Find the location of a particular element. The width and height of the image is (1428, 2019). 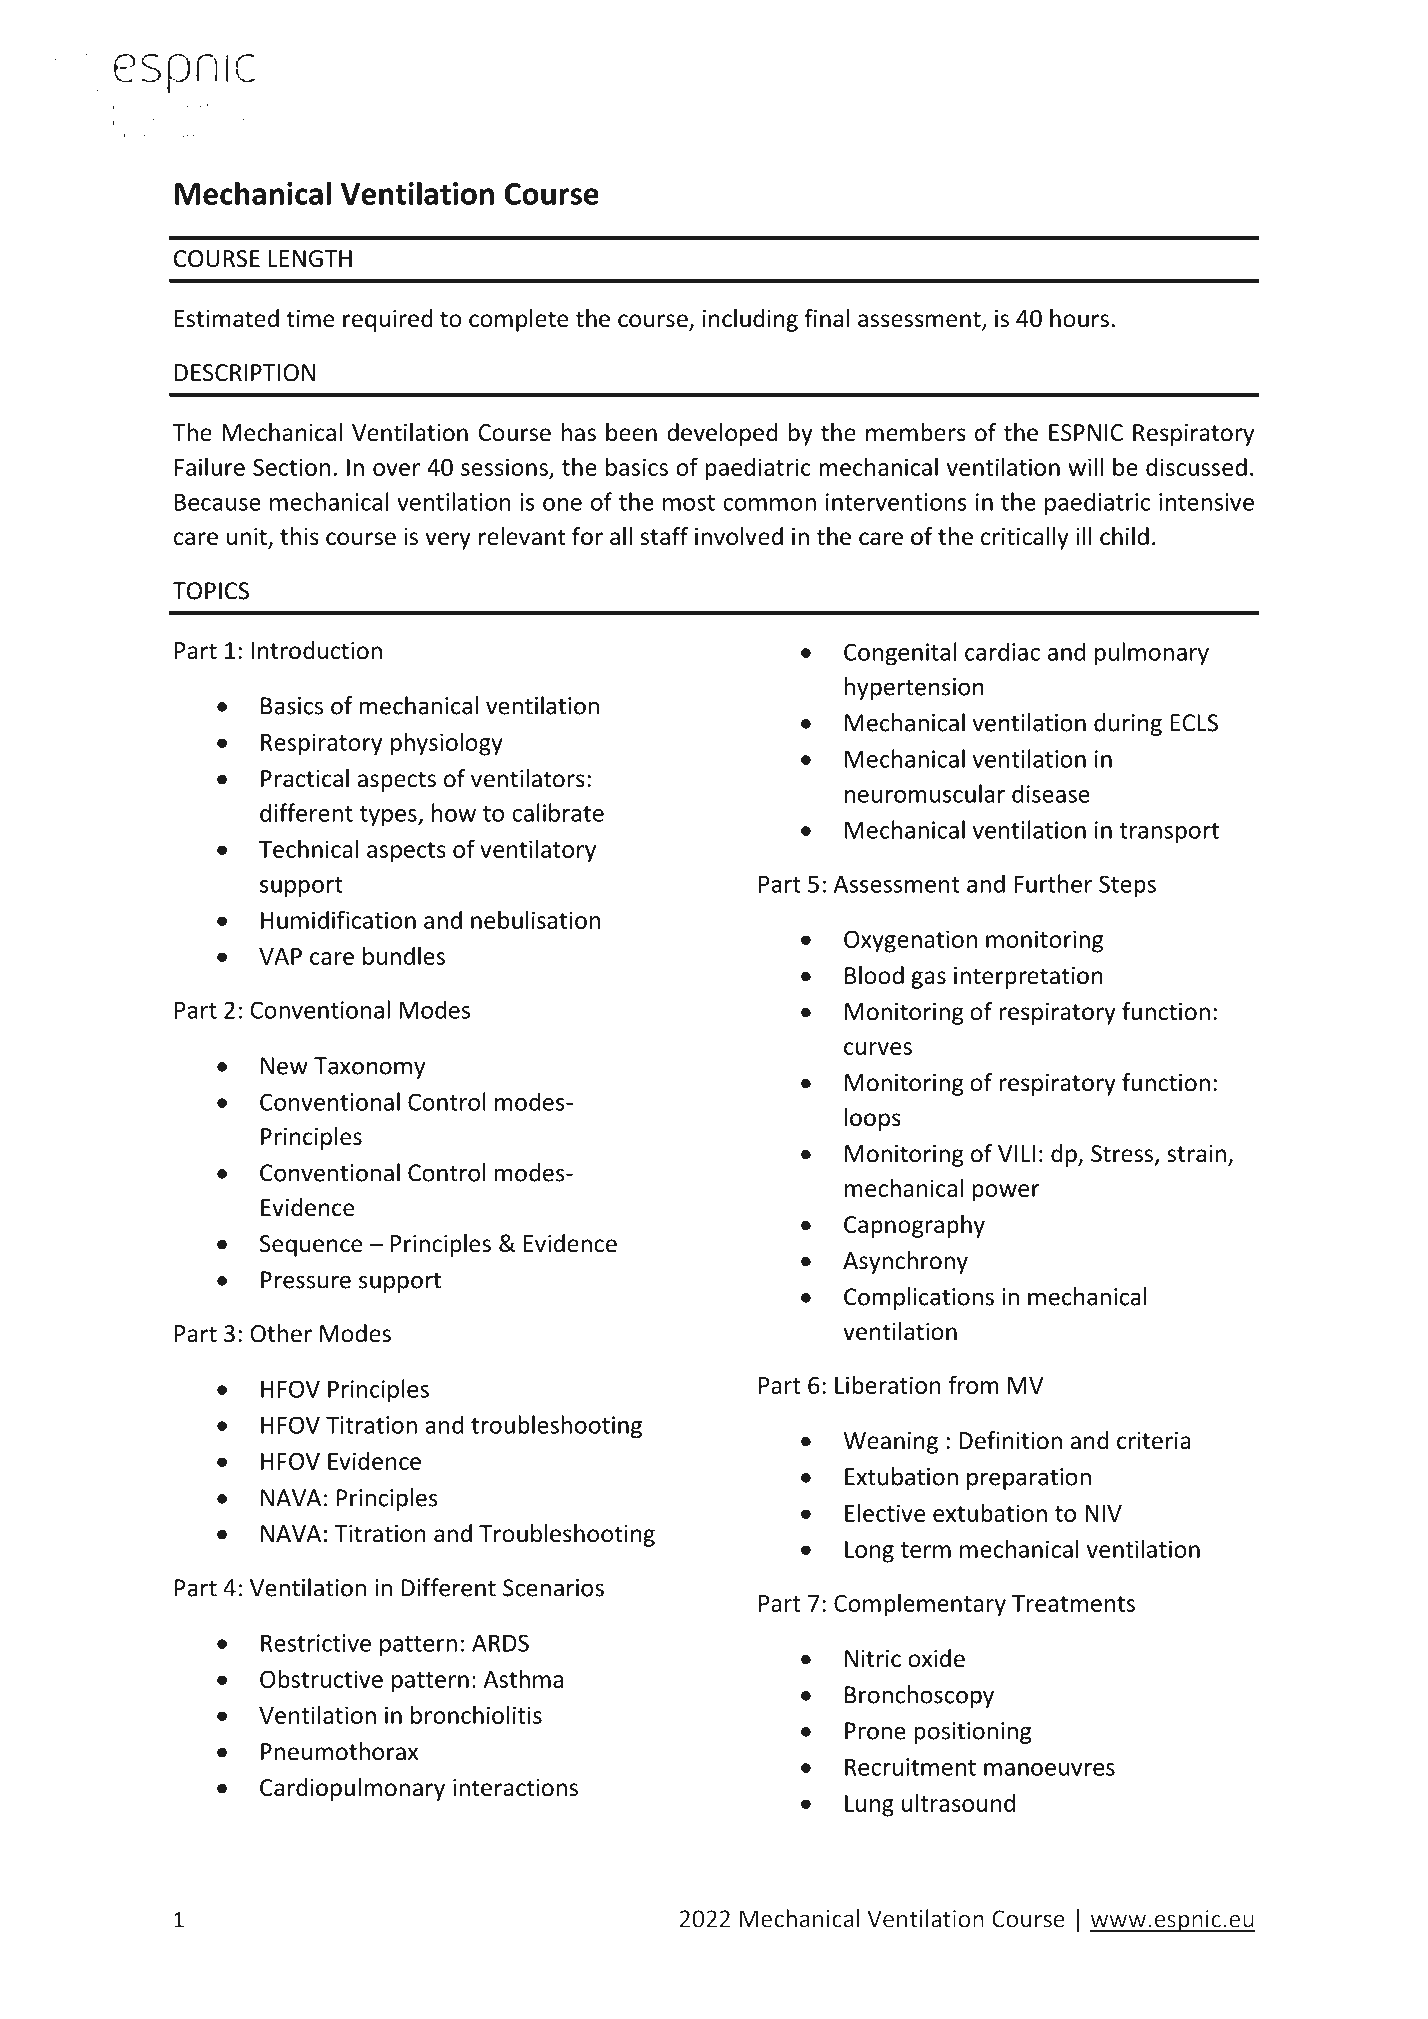

interpretation is located at coordinates (1028, 978).
